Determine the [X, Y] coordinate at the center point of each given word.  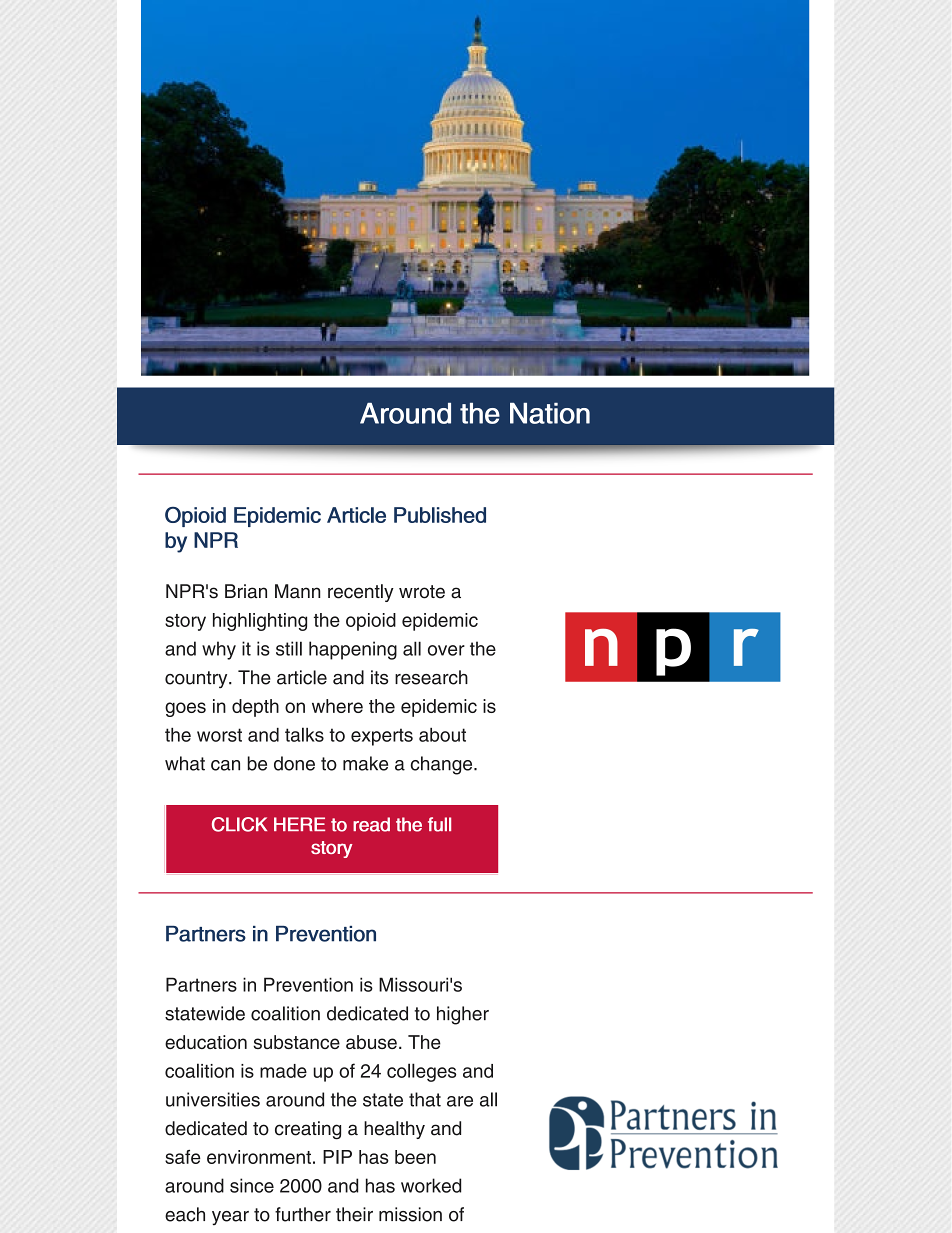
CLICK [239, 824]
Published [440, 515]
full [439, 824]
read [371, 824]
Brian [246, 591]
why [219, 650]
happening [353, 650]
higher [463, 1015]
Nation [550, 413]
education [206, 1042]
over [446, 650]
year [230, 1218]
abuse [371, 1042]
